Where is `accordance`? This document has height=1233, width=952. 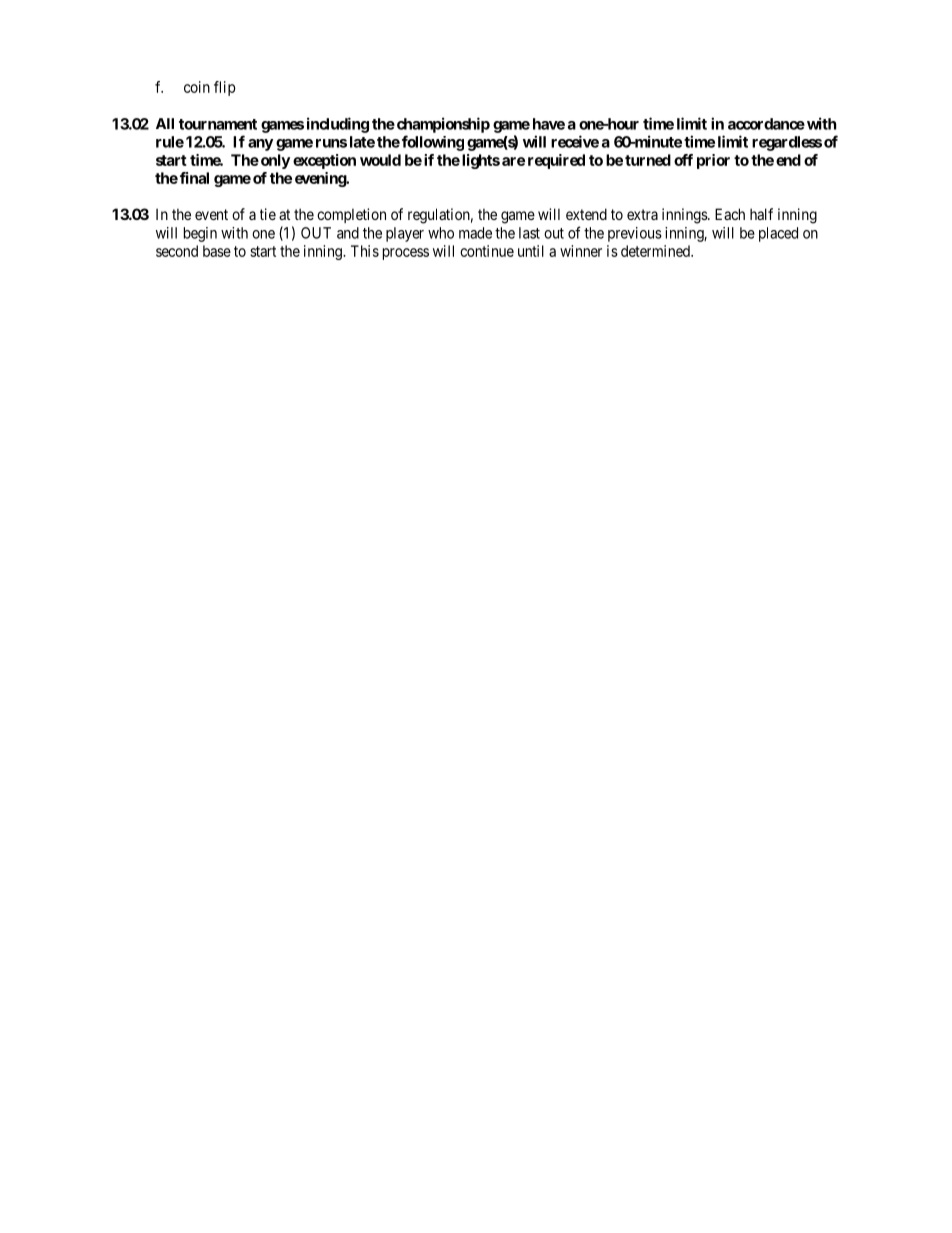
accordance is located at coordinates (766, 124).
